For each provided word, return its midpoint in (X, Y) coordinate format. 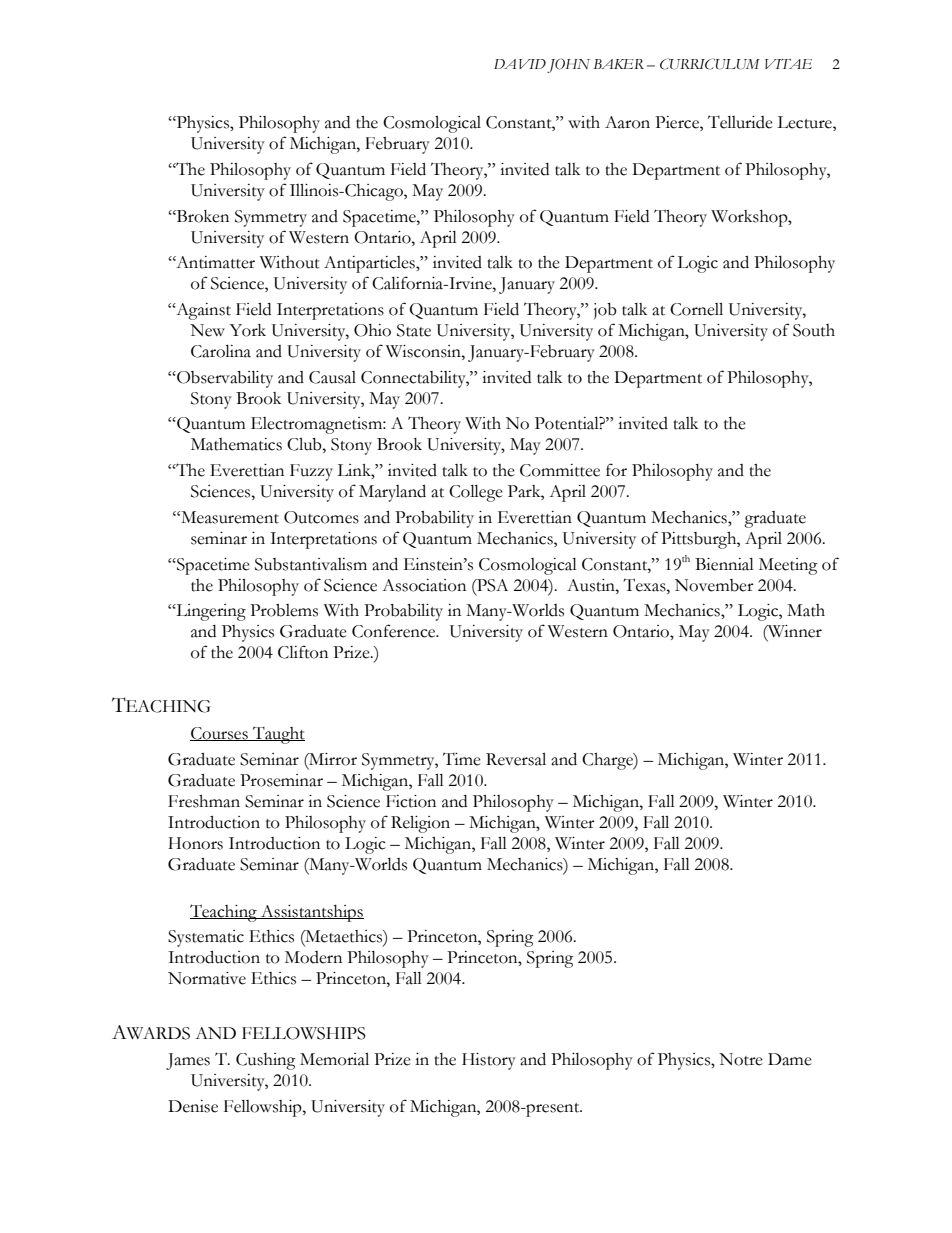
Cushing (266, 1061)
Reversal (516, 759)
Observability (224, 379)
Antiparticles (370, 264)
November (714, 585)
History (489, 1061)
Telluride (740, 122)
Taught (278, 735)
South (814, 330)
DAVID (520, 64)
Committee (560, 470)
